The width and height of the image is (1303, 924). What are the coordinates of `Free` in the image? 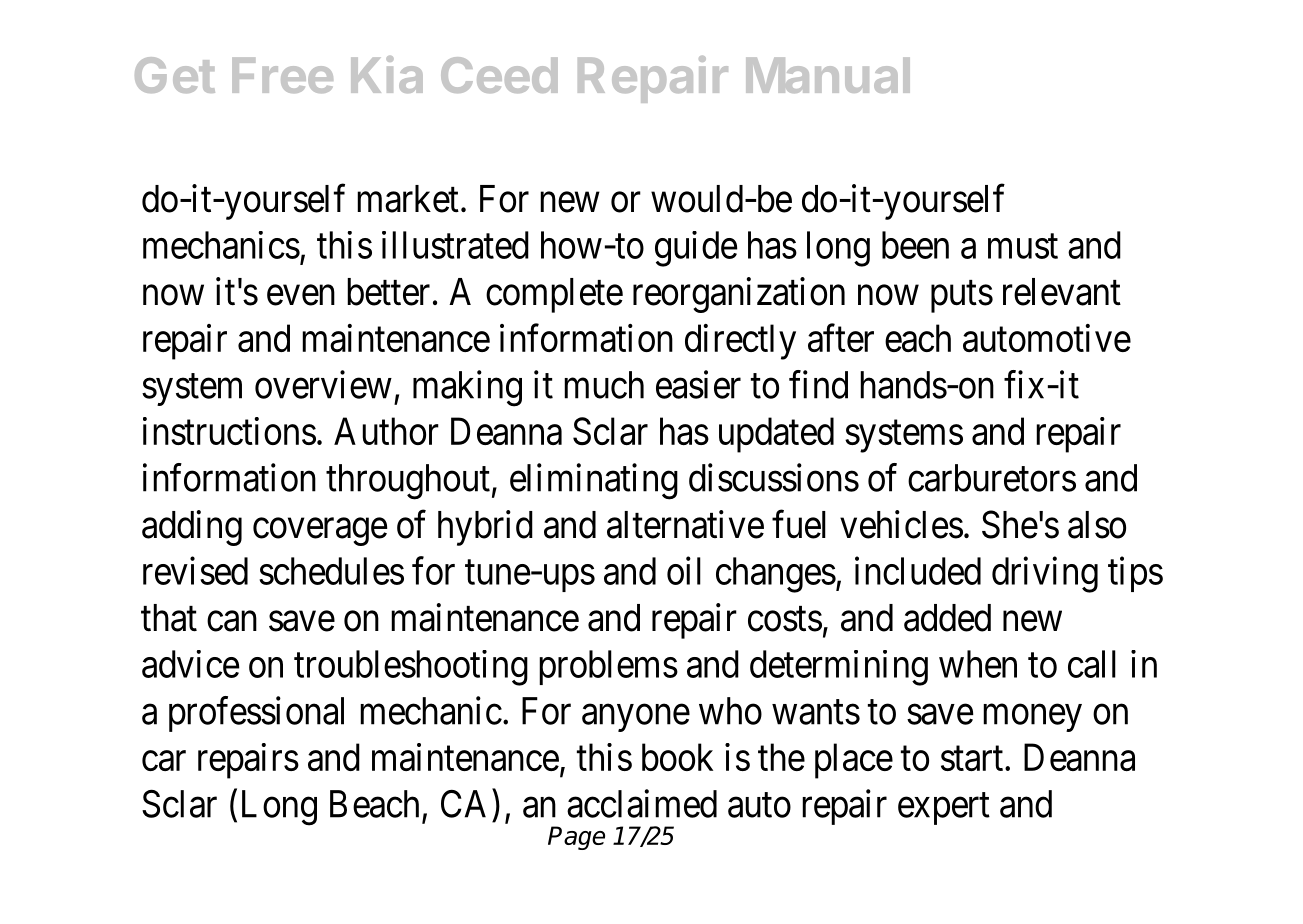 It's located at (282, 75).
